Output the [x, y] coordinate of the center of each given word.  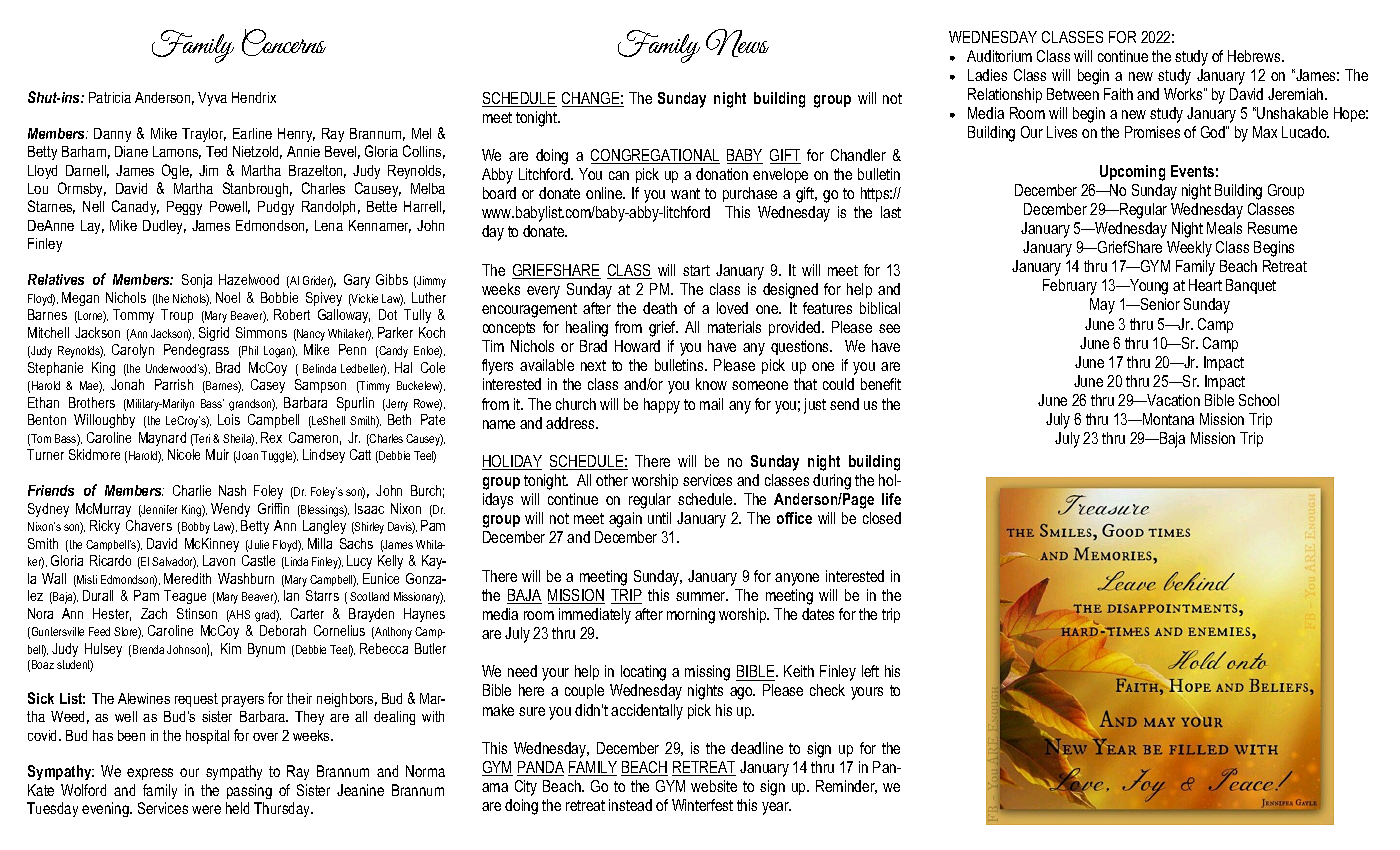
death [660, 308]
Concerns [284, 42]
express [150, 774]
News [737, 43]
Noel [228, 297]
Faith [1118, 94]
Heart [1205, 285]
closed [882, 518]
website [714, 786]
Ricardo [110, 560]
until [659, 518]
